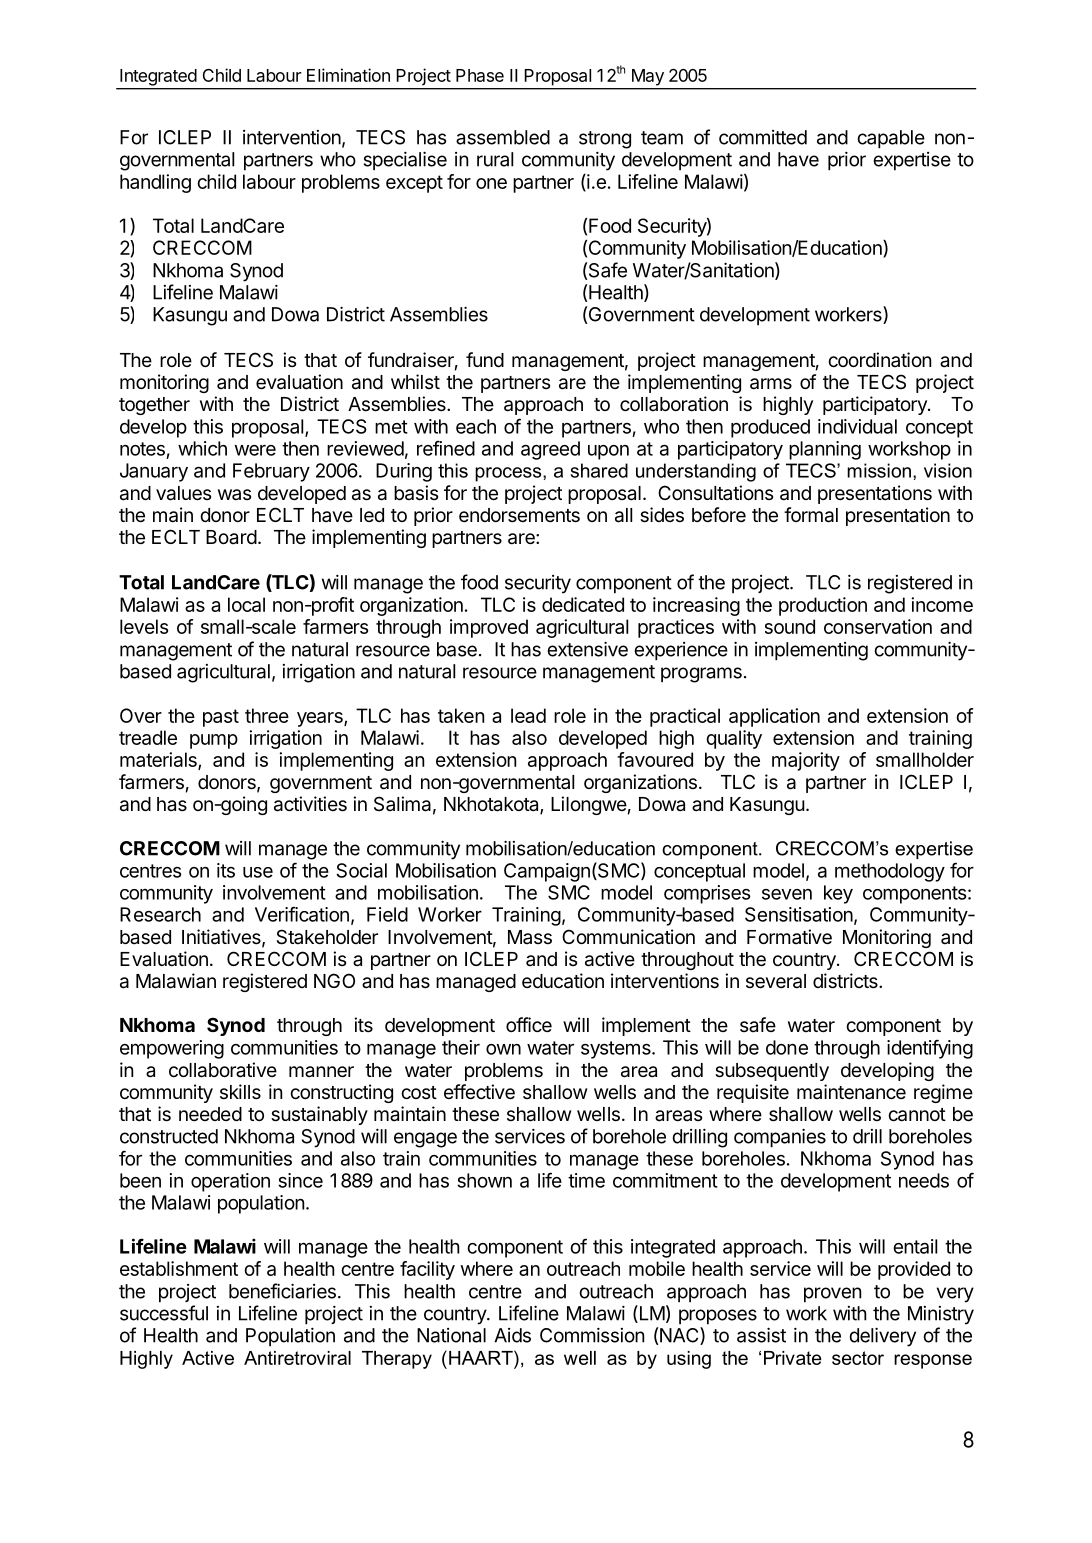 The width and height of the page is (1092, 1543). I want to click on endorsements, so click(519, 515).
